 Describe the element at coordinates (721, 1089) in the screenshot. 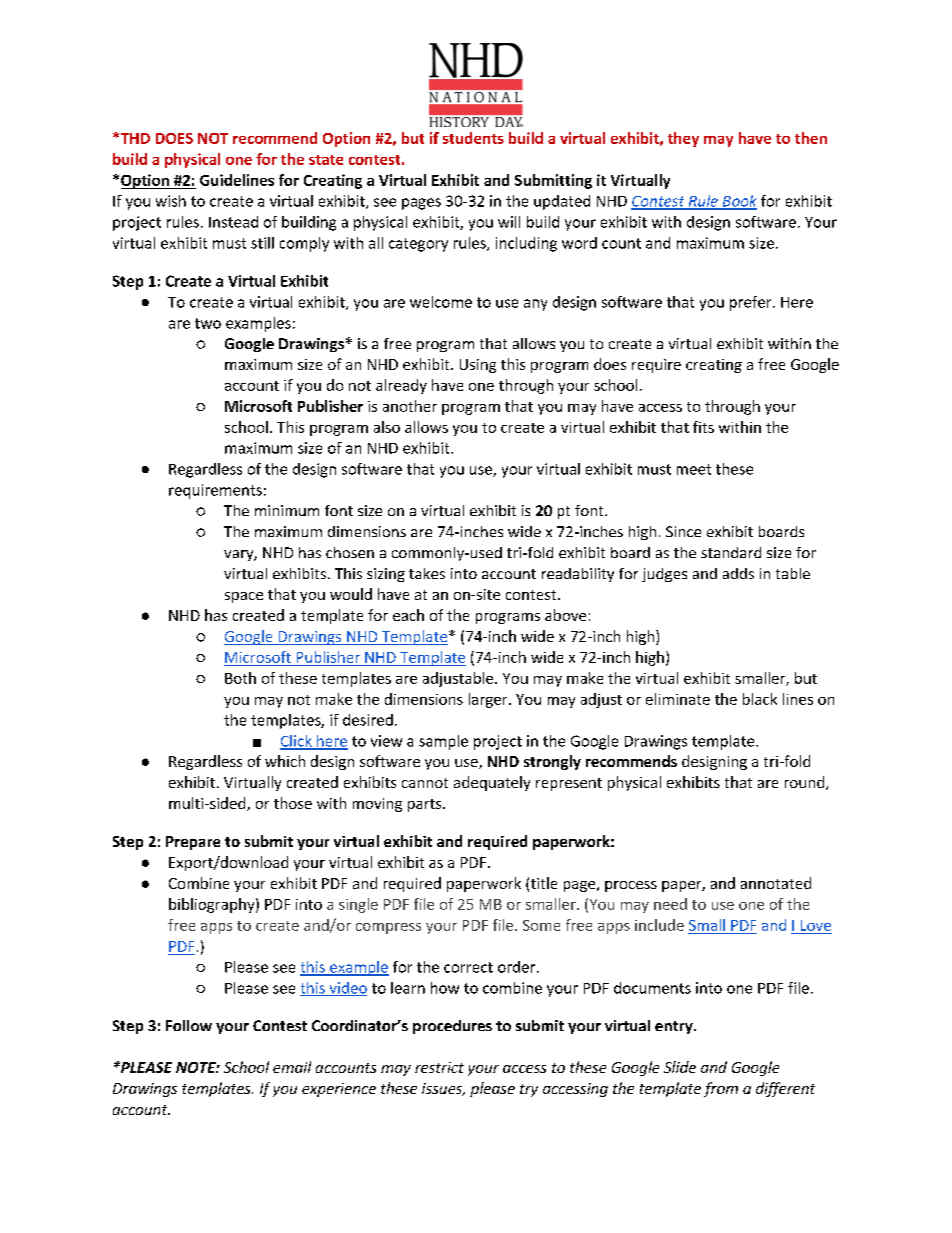

I see `from` at that location.
